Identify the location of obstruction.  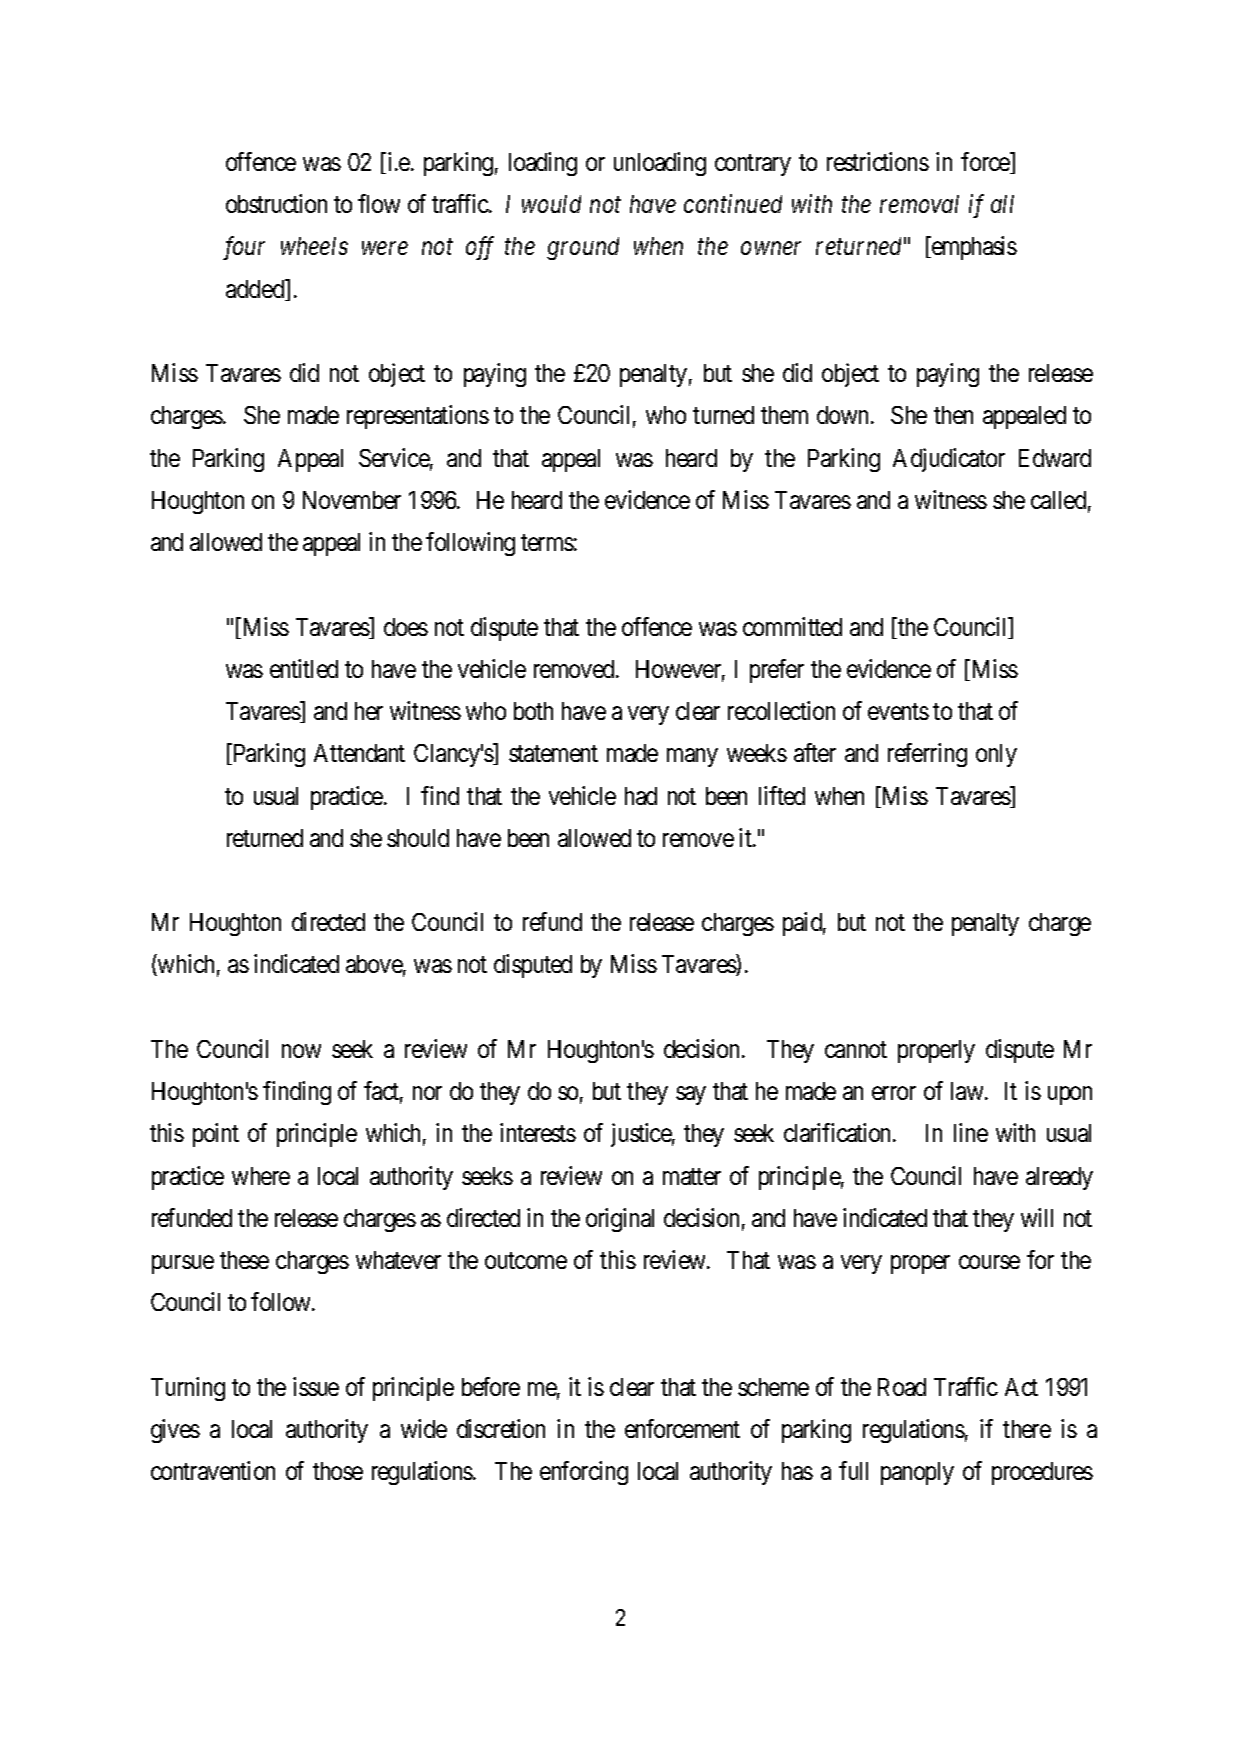
(276, 203).
